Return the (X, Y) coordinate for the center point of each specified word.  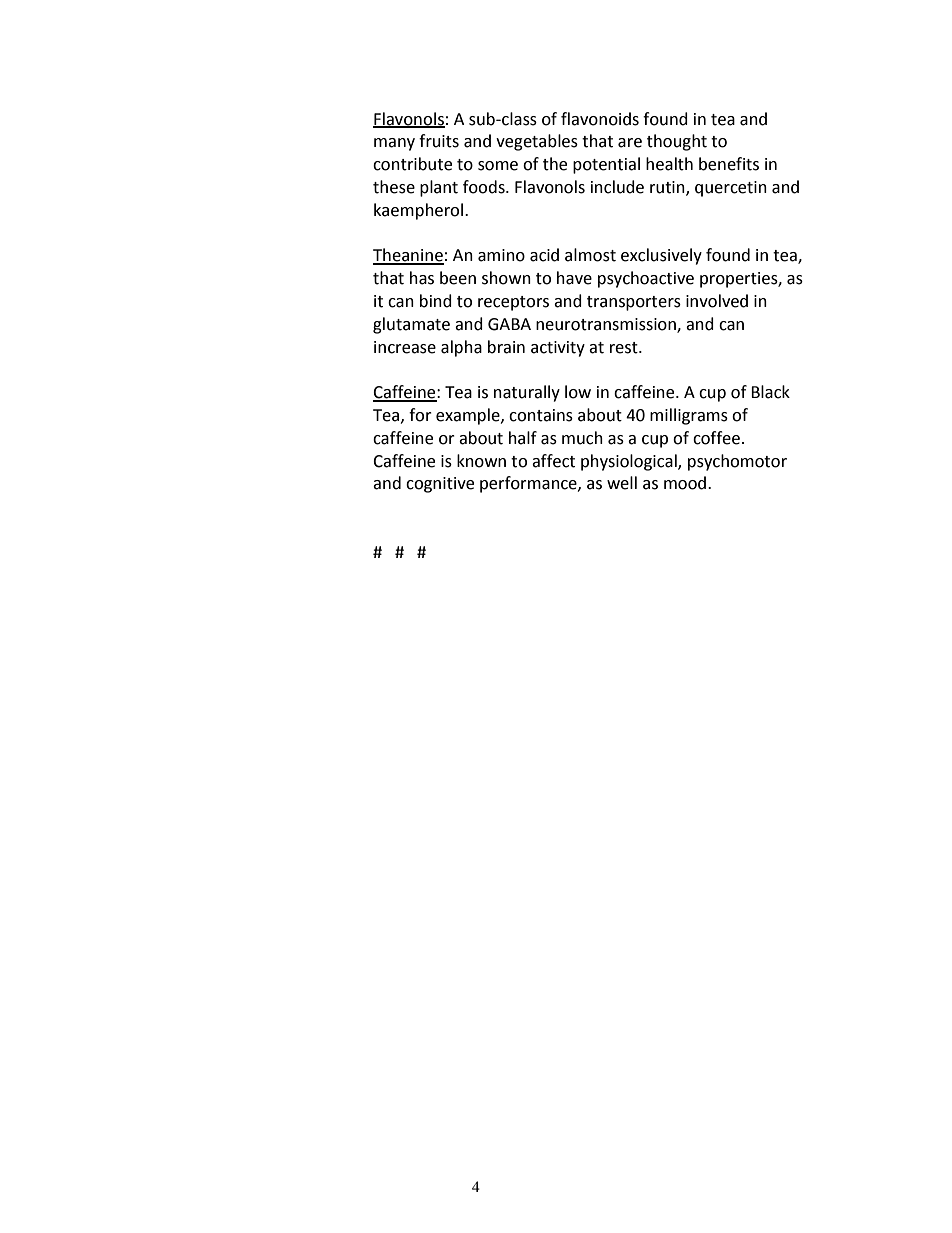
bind (436, 301)
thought (677, 142)
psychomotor (737, 462)
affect (553, 461)
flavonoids (600, 119)
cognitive (440, 485)
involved (717, 301)
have (574, 278)
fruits (439, 141)
